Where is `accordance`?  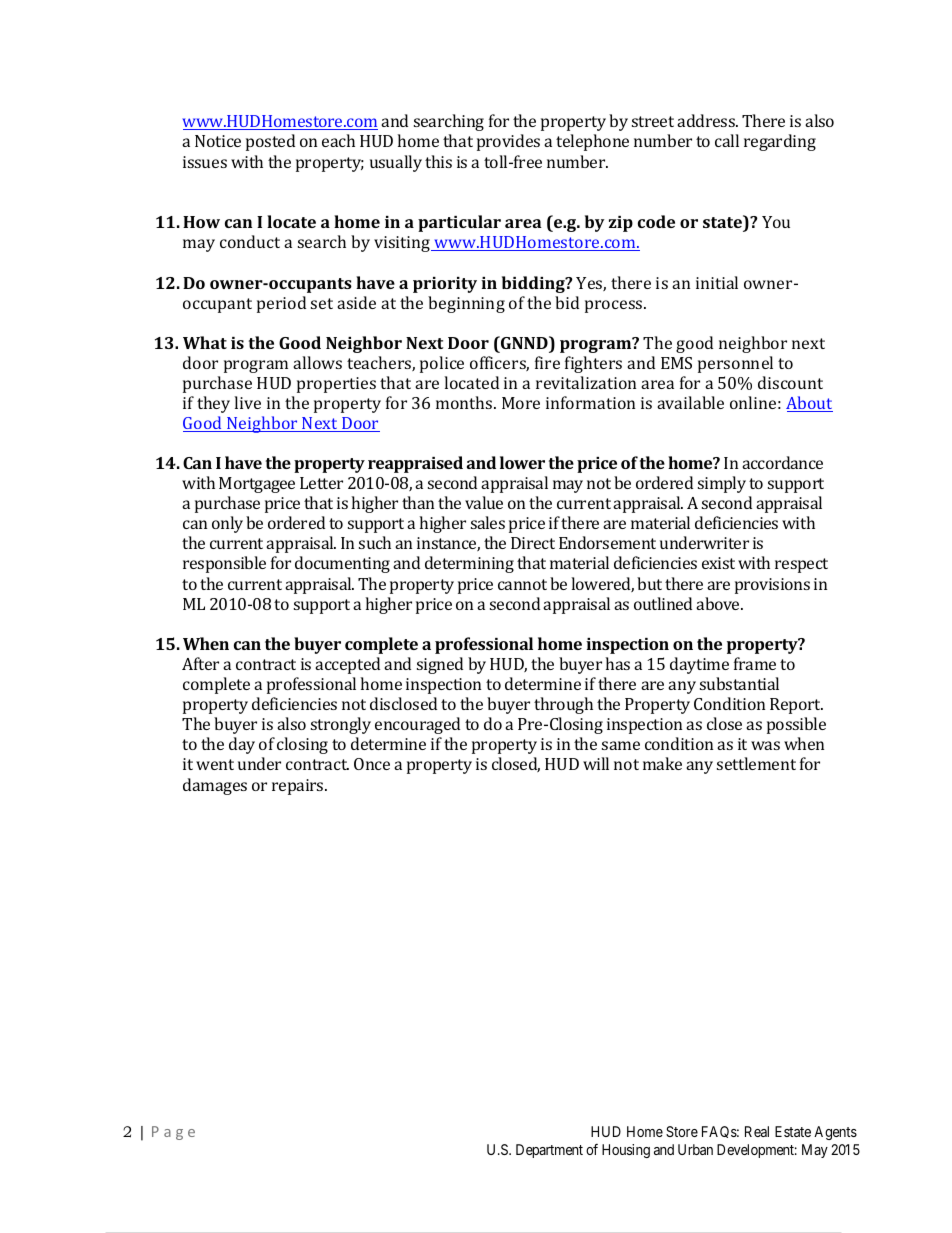 accordance is located at coordinates (782, 462).
